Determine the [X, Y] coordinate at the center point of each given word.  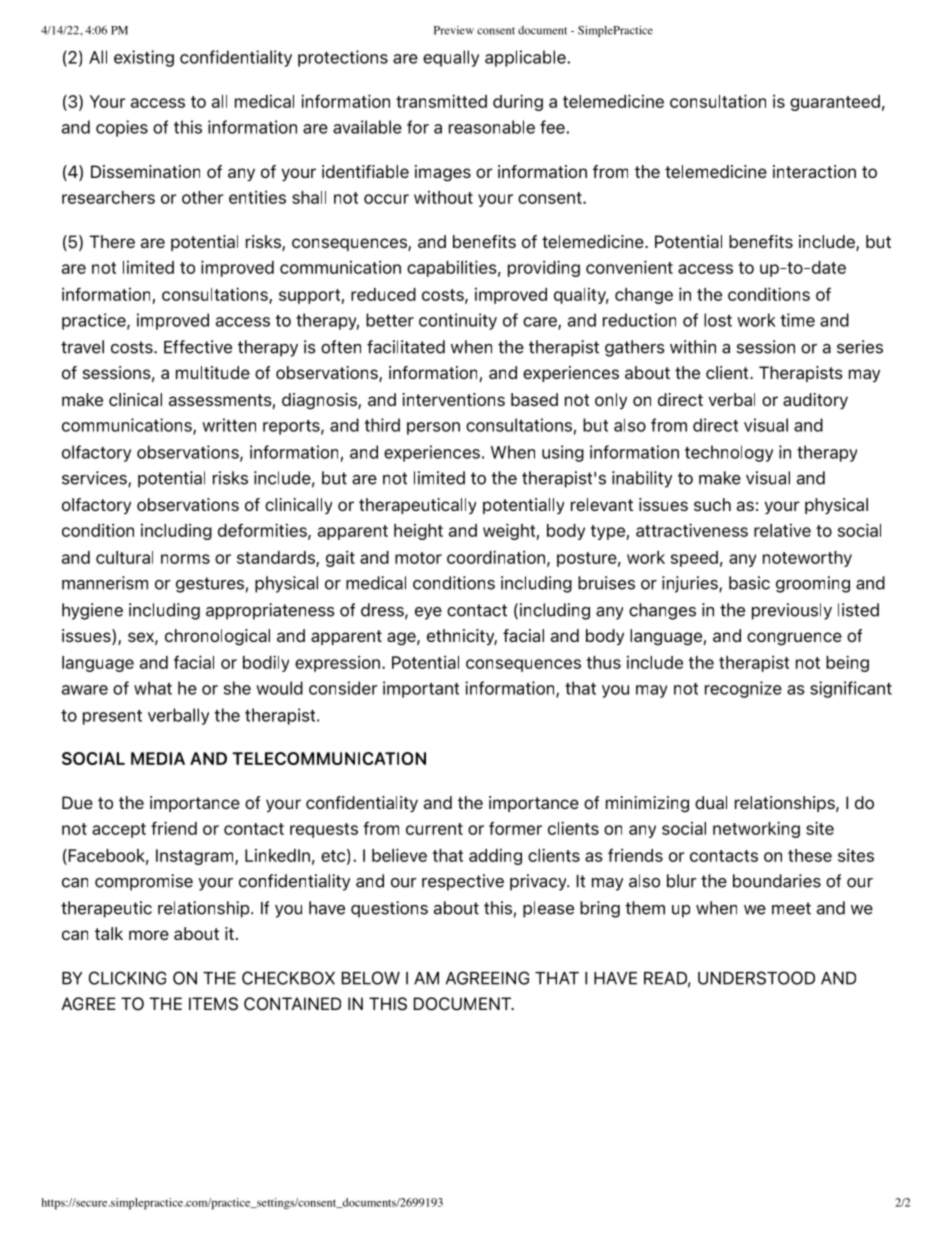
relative [782, 530]
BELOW [371, 978]
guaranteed [835, 103]
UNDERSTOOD [756, 978]
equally [451, 58]
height [418, 532]
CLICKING [127, 978]
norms [185, 559]
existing [144, 58]
